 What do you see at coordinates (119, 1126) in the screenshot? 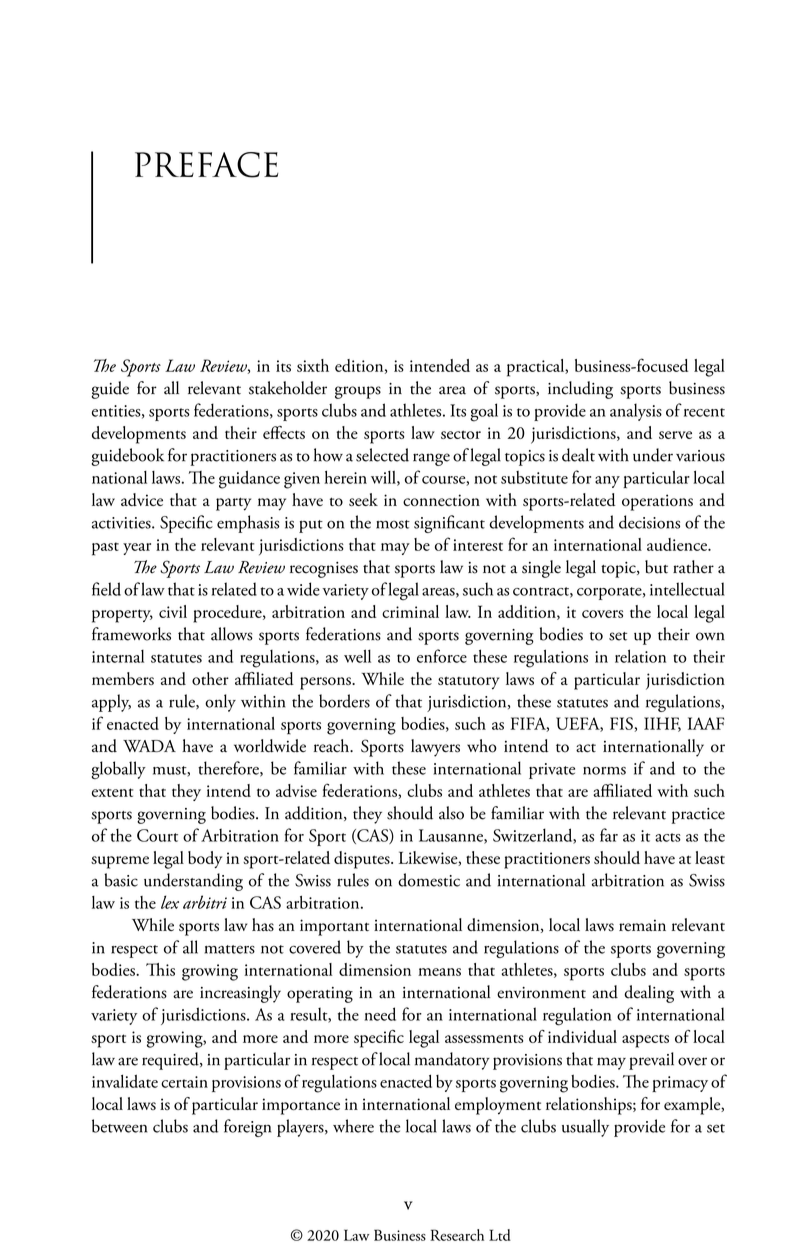
I see `between` at bounding box center [119, 1126].
